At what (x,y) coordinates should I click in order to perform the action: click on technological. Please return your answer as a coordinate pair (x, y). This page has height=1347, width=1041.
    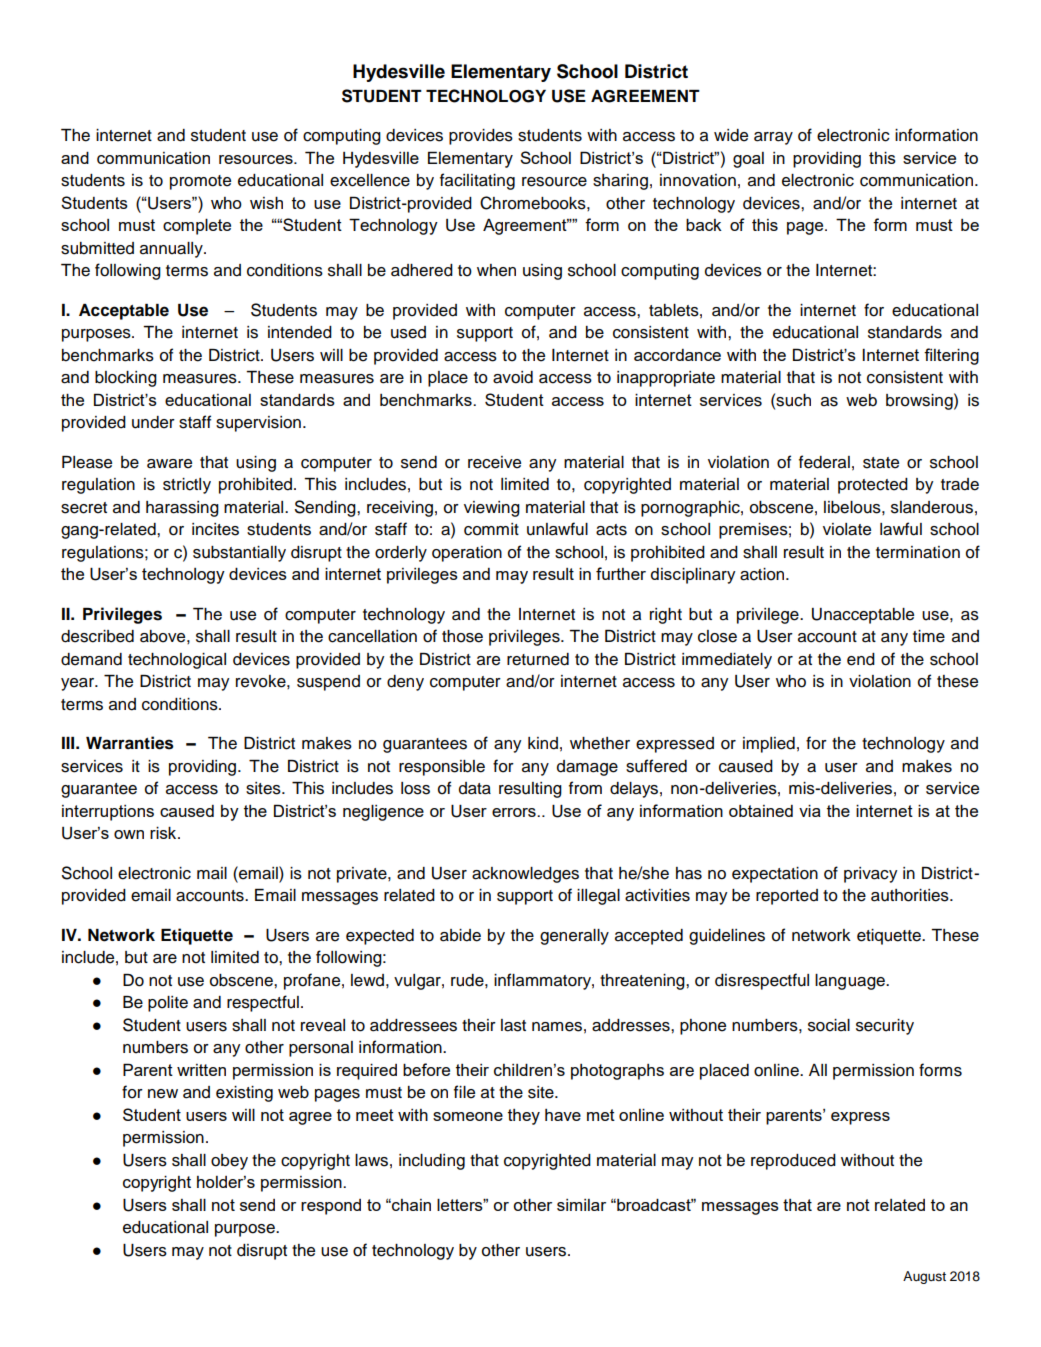
    Looking at the image, I should click on (177, 661).
